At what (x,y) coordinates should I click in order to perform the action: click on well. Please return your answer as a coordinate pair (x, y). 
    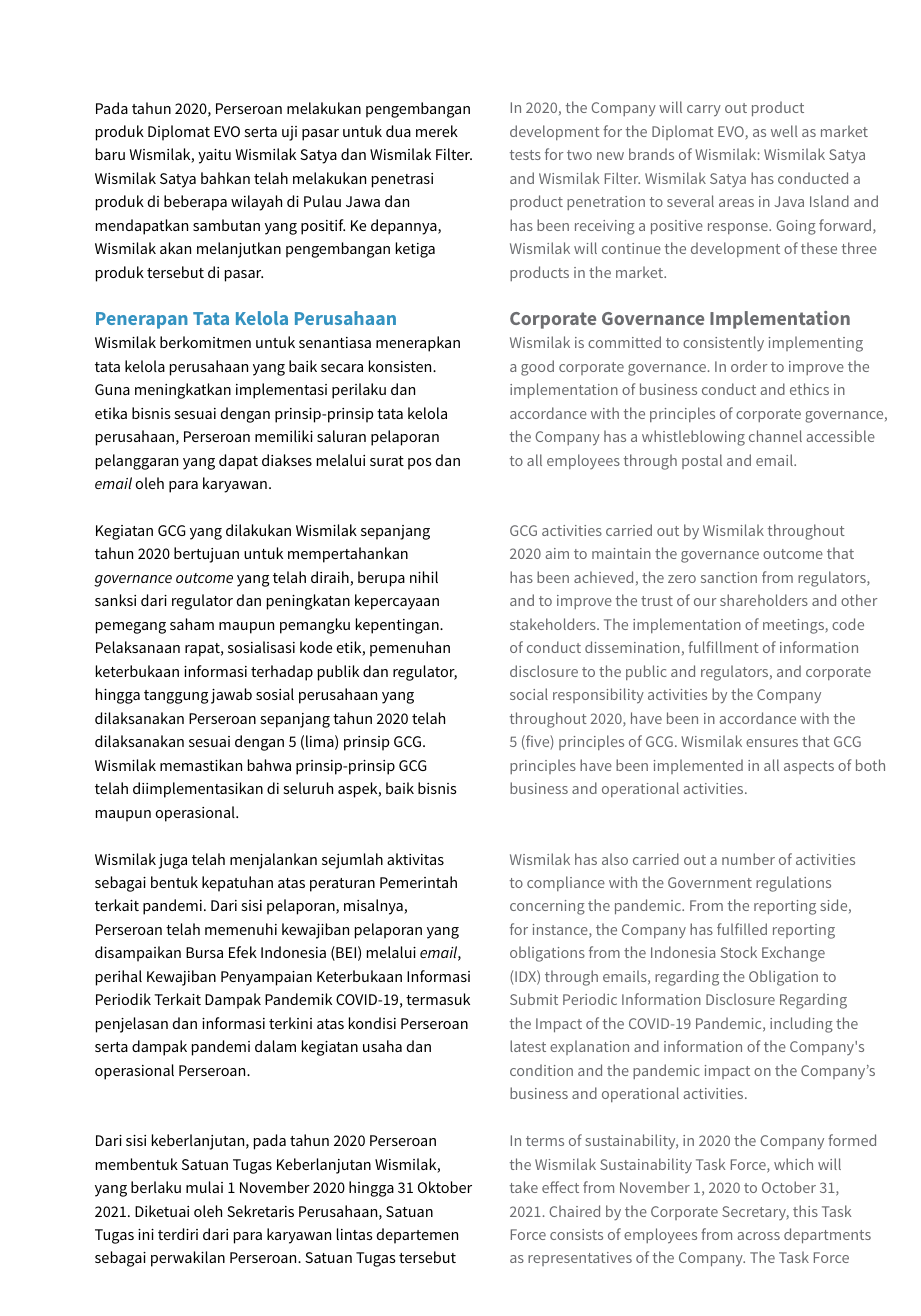
    Looking at the image, I should click on (784, 131).
